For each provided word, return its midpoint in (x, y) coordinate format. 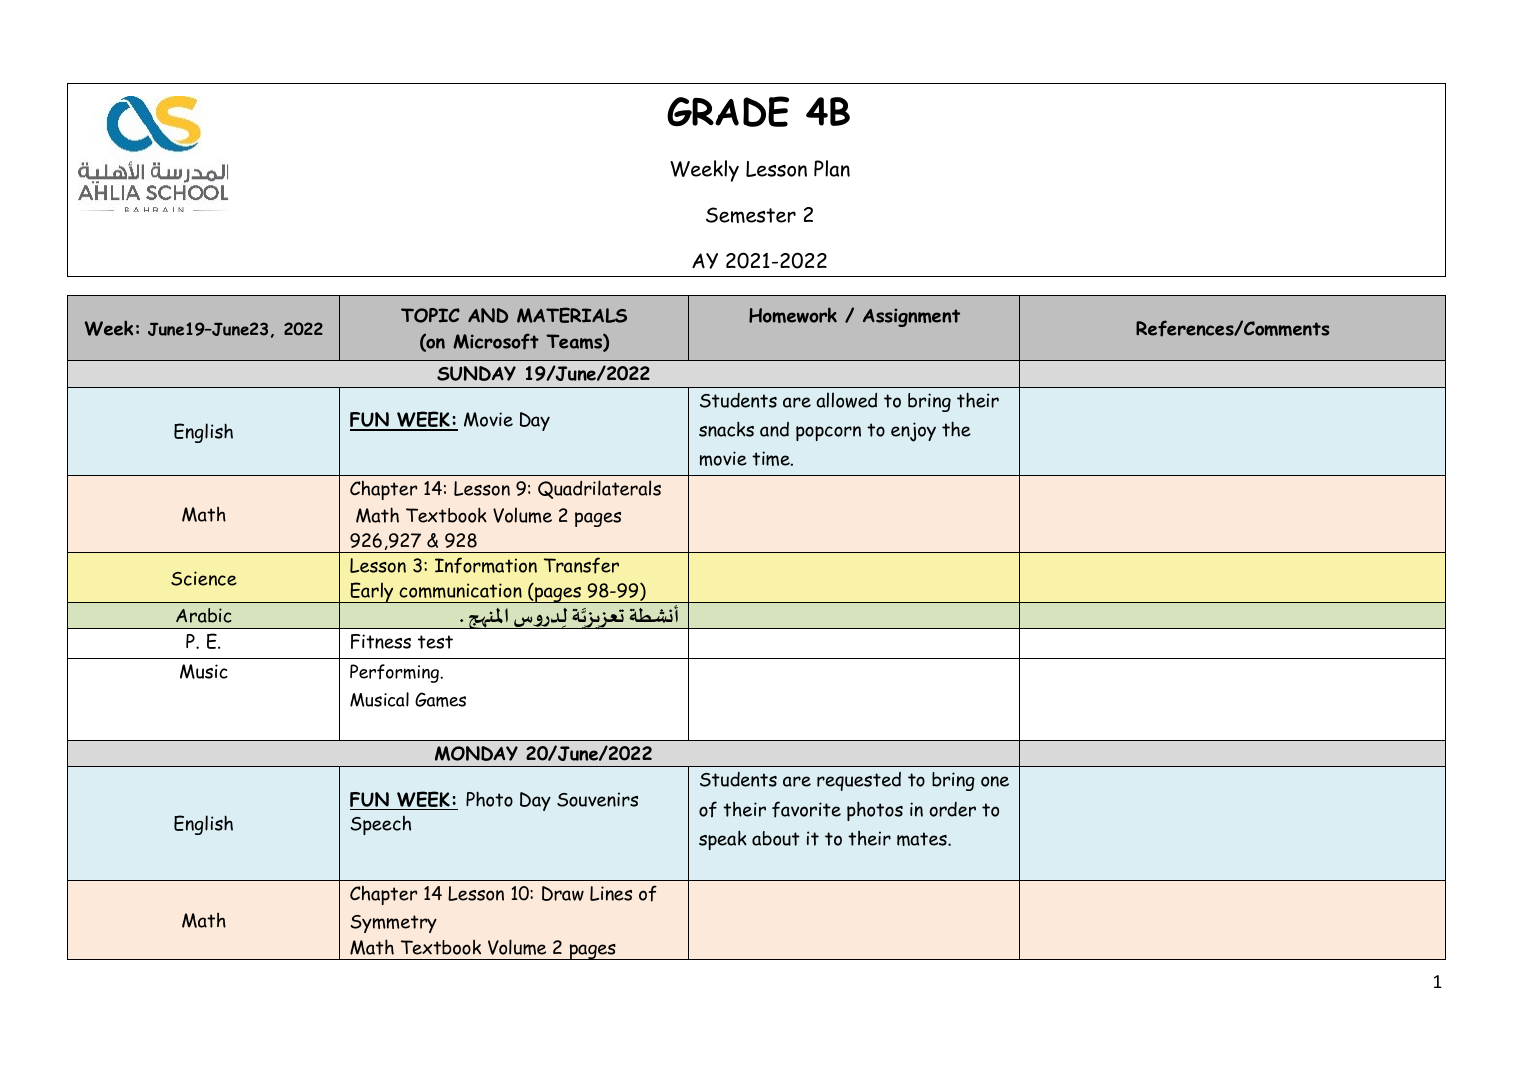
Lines (611, 893)
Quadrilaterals (599, 489)
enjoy (913, 432)
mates (923, 839)
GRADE (728, 111)
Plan (832, 168)
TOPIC (430, 315)
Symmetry (394, 924)
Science (204, 578)
